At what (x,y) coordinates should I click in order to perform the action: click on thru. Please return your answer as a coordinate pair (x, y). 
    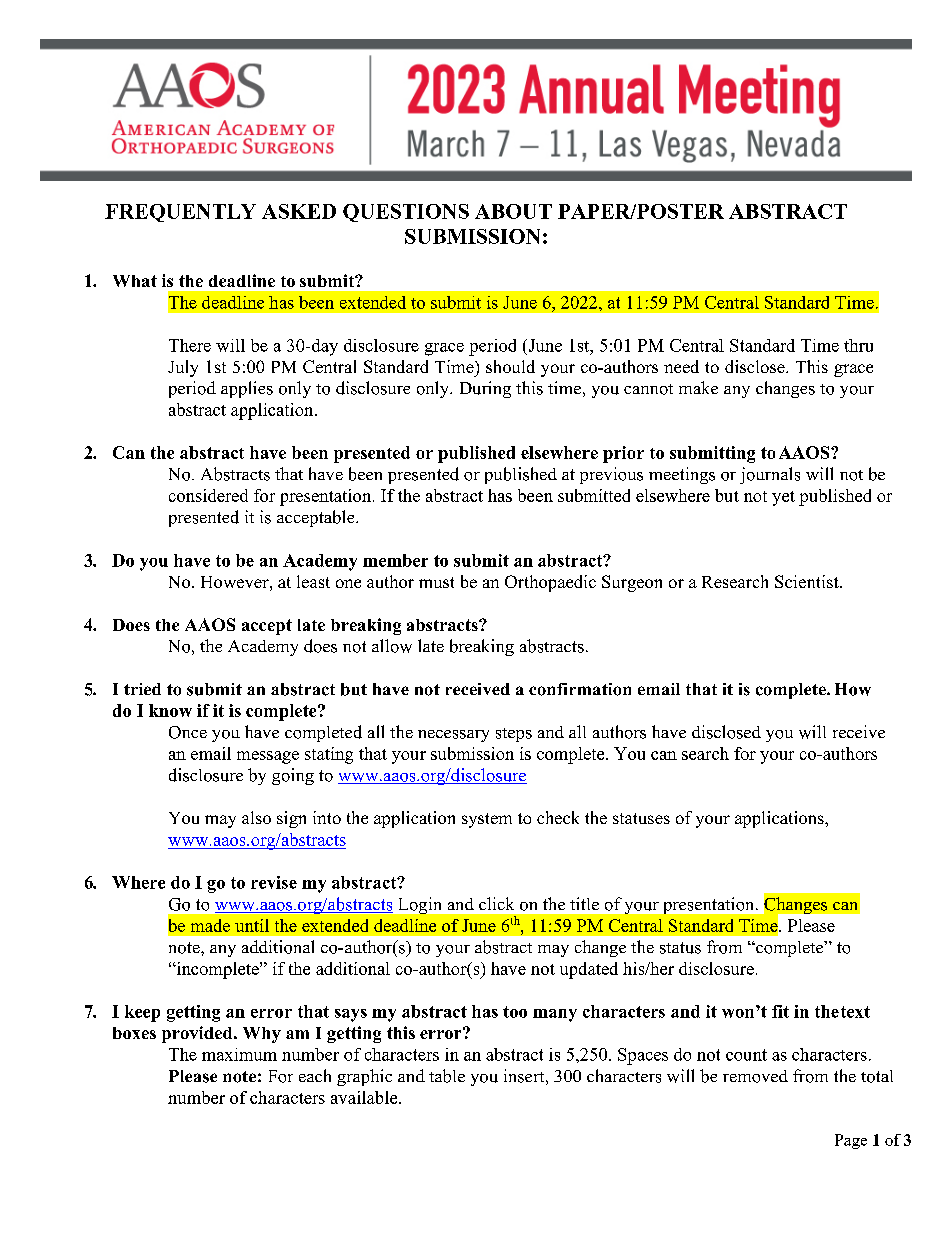
    Looking at the image, I should click on (858, 345).
